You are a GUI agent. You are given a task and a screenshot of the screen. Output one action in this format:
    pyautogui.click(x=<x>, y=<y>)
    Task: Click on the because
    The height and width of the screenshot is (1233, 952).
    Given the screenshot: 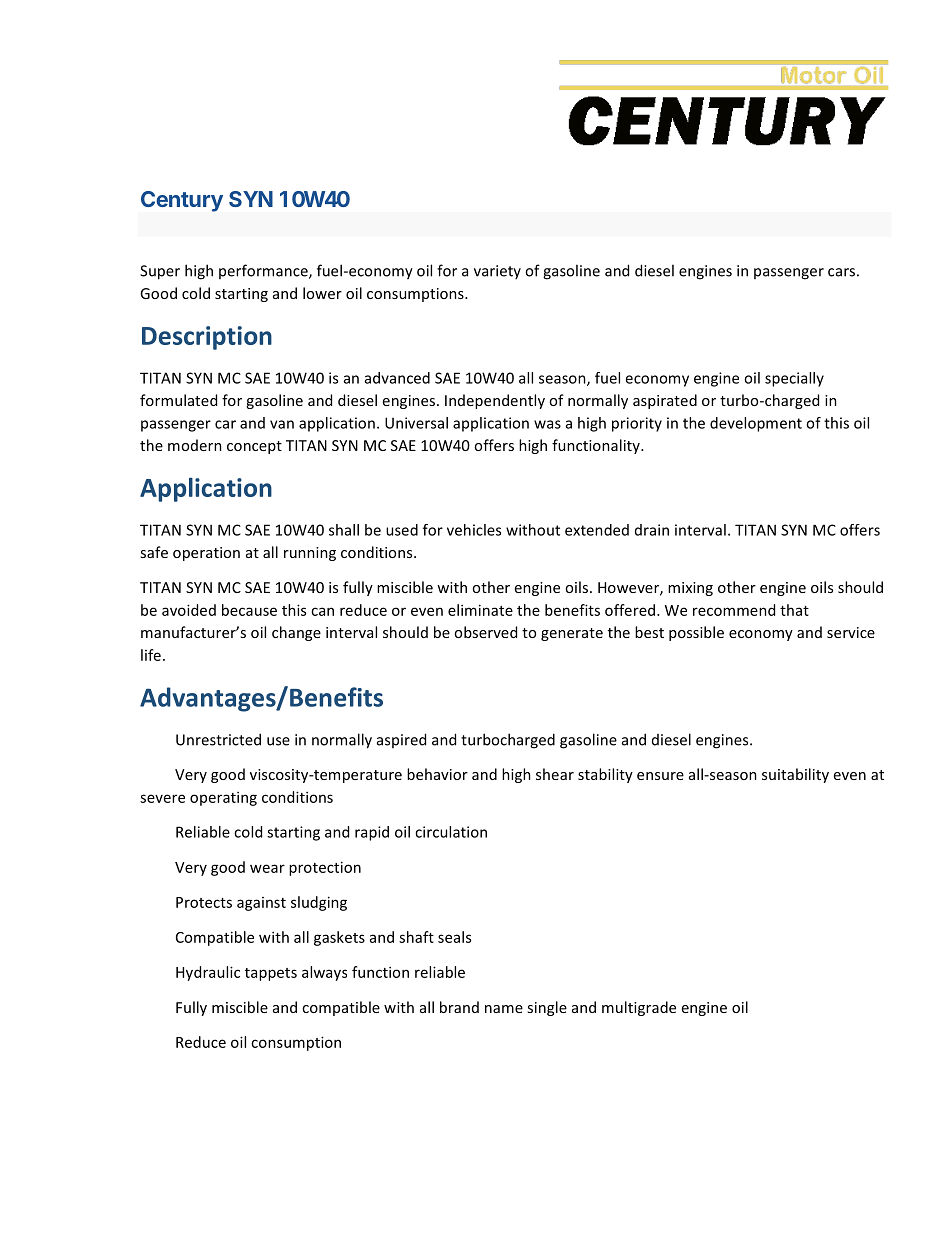 What is the action you would take?
    pyautogui.click(x=249, y=610)
